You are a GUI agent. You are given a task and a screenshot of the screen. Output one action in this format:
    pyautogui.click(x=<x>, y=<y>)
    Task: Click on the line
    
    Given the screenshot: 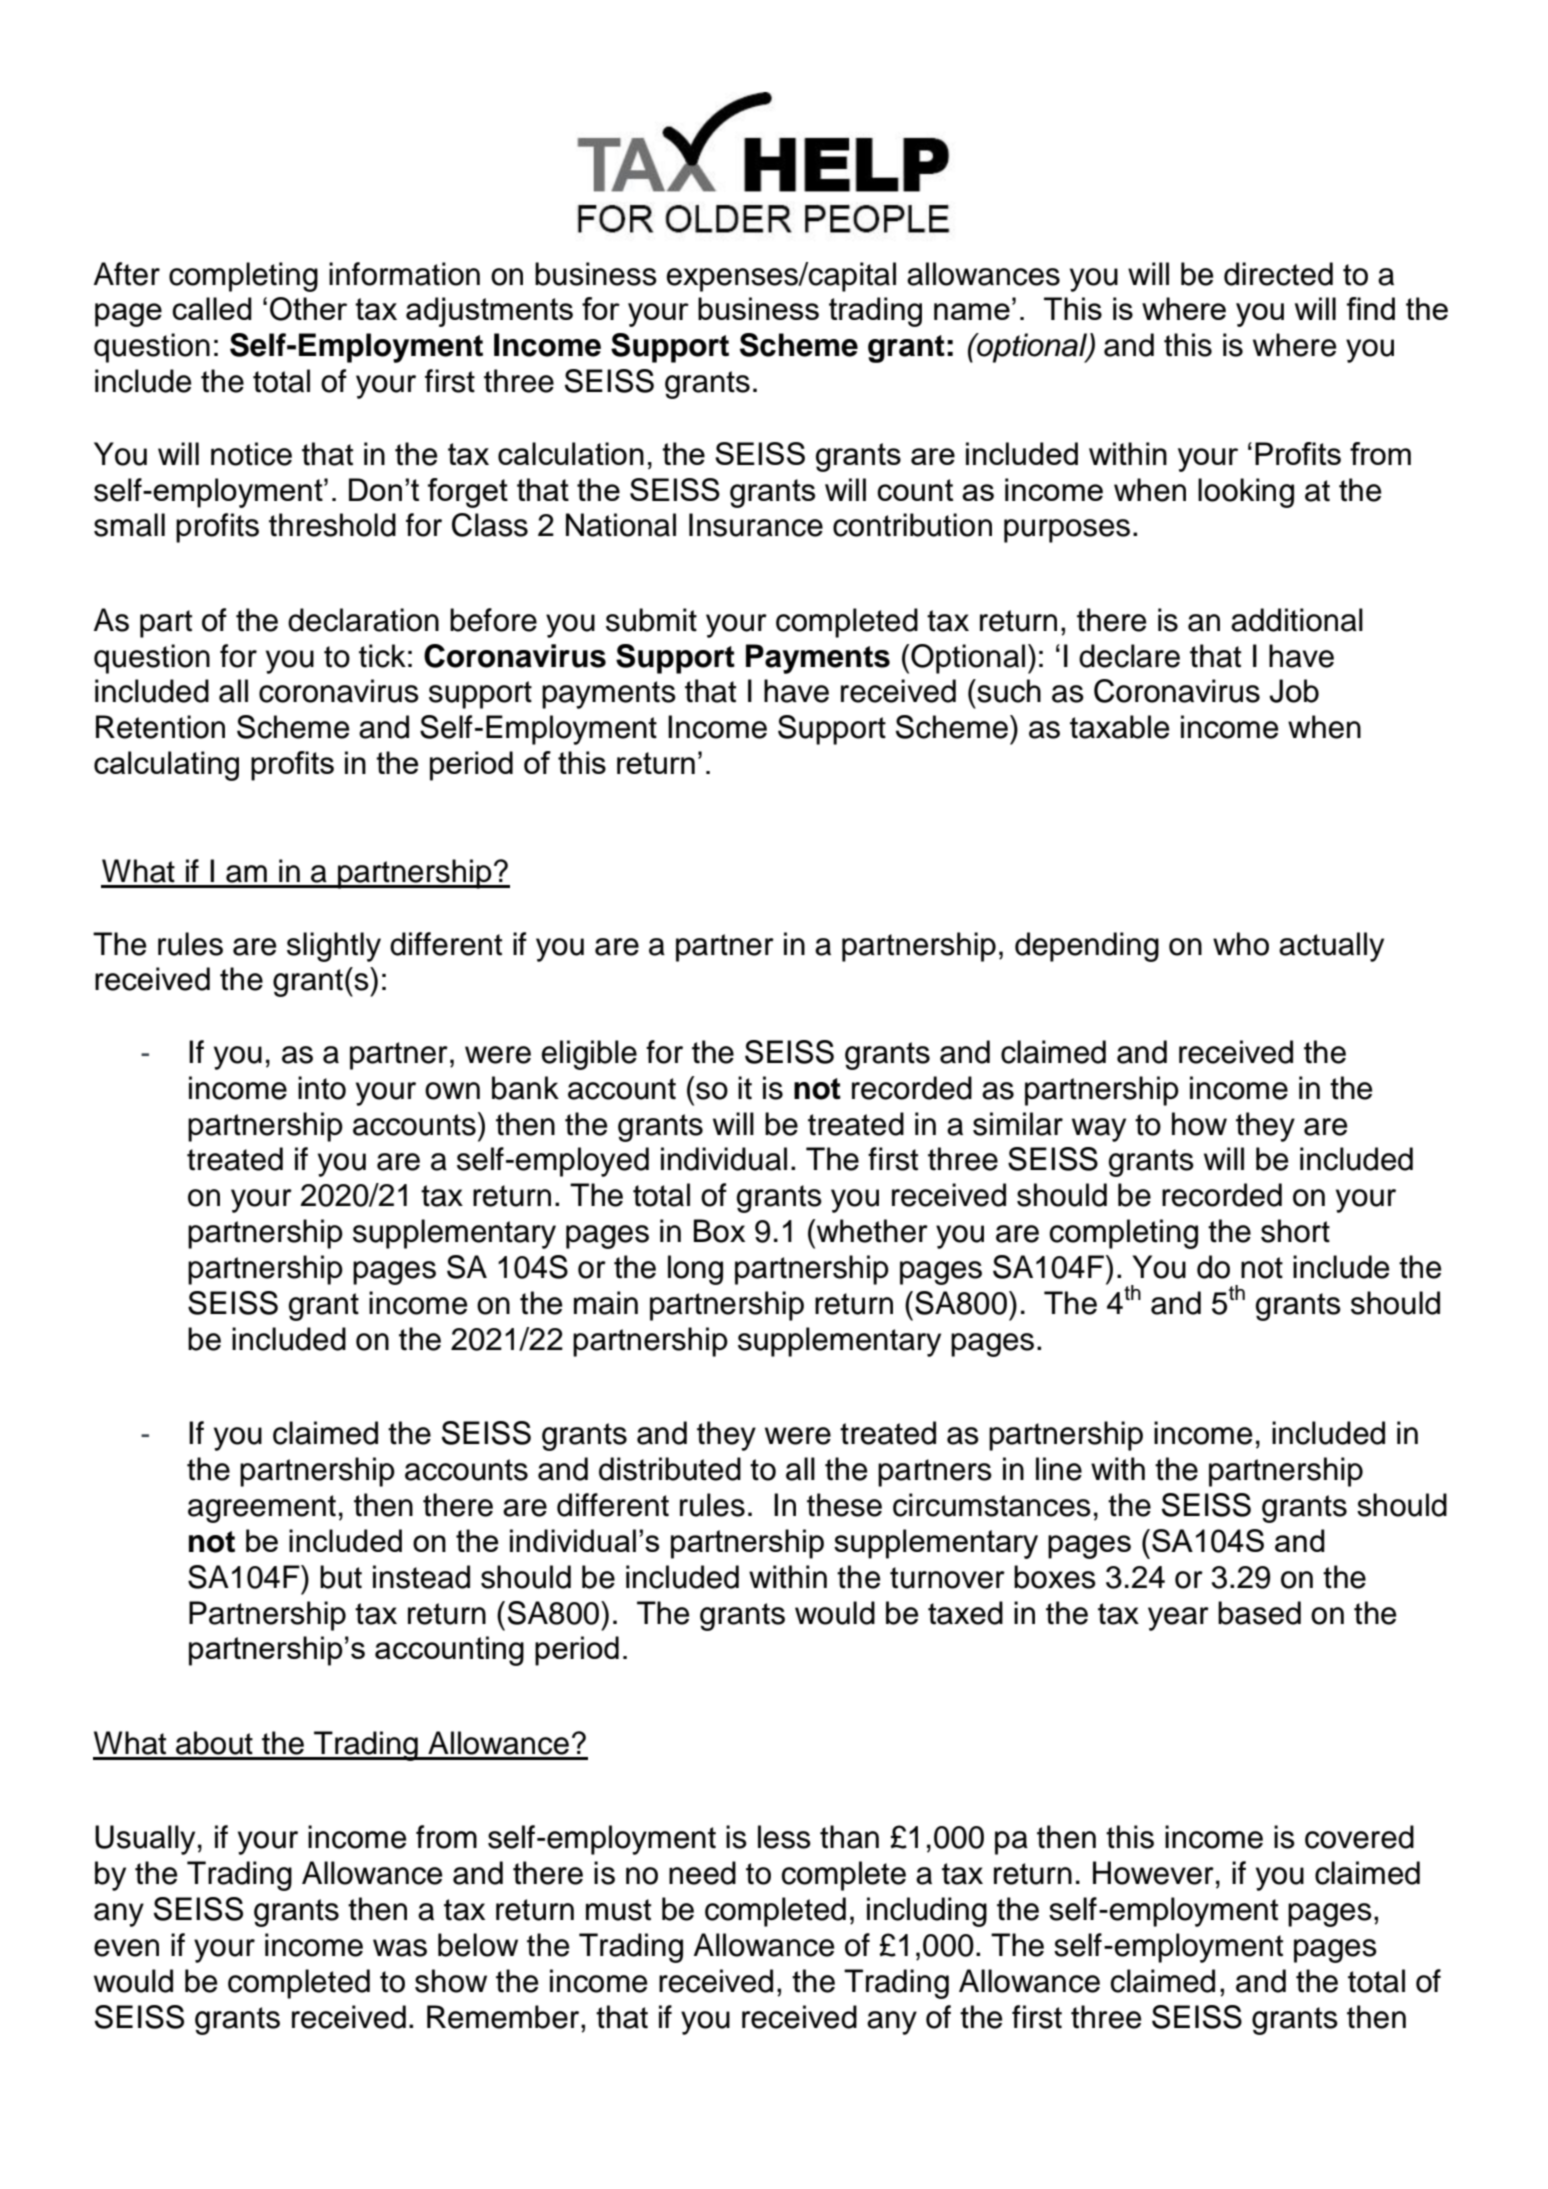 What is the action you would take?
    pyautogui.click(x=1059, y=1469)
